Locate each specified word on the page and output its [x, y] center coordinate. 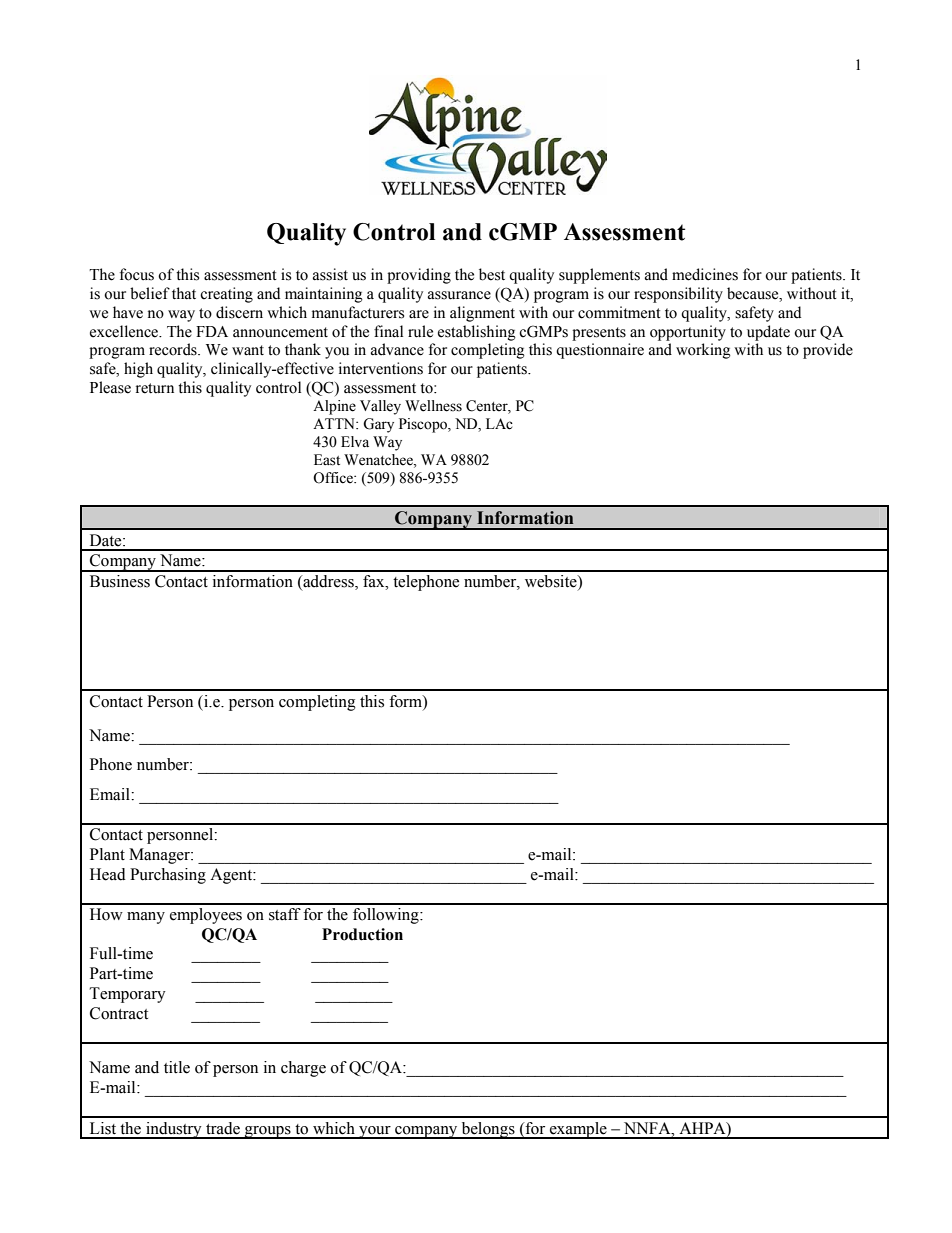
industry [174, 1130]
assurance [459, 295]
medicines [705, 274]
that [184, 293]
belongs [488, 1130]
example [578, 1130]
